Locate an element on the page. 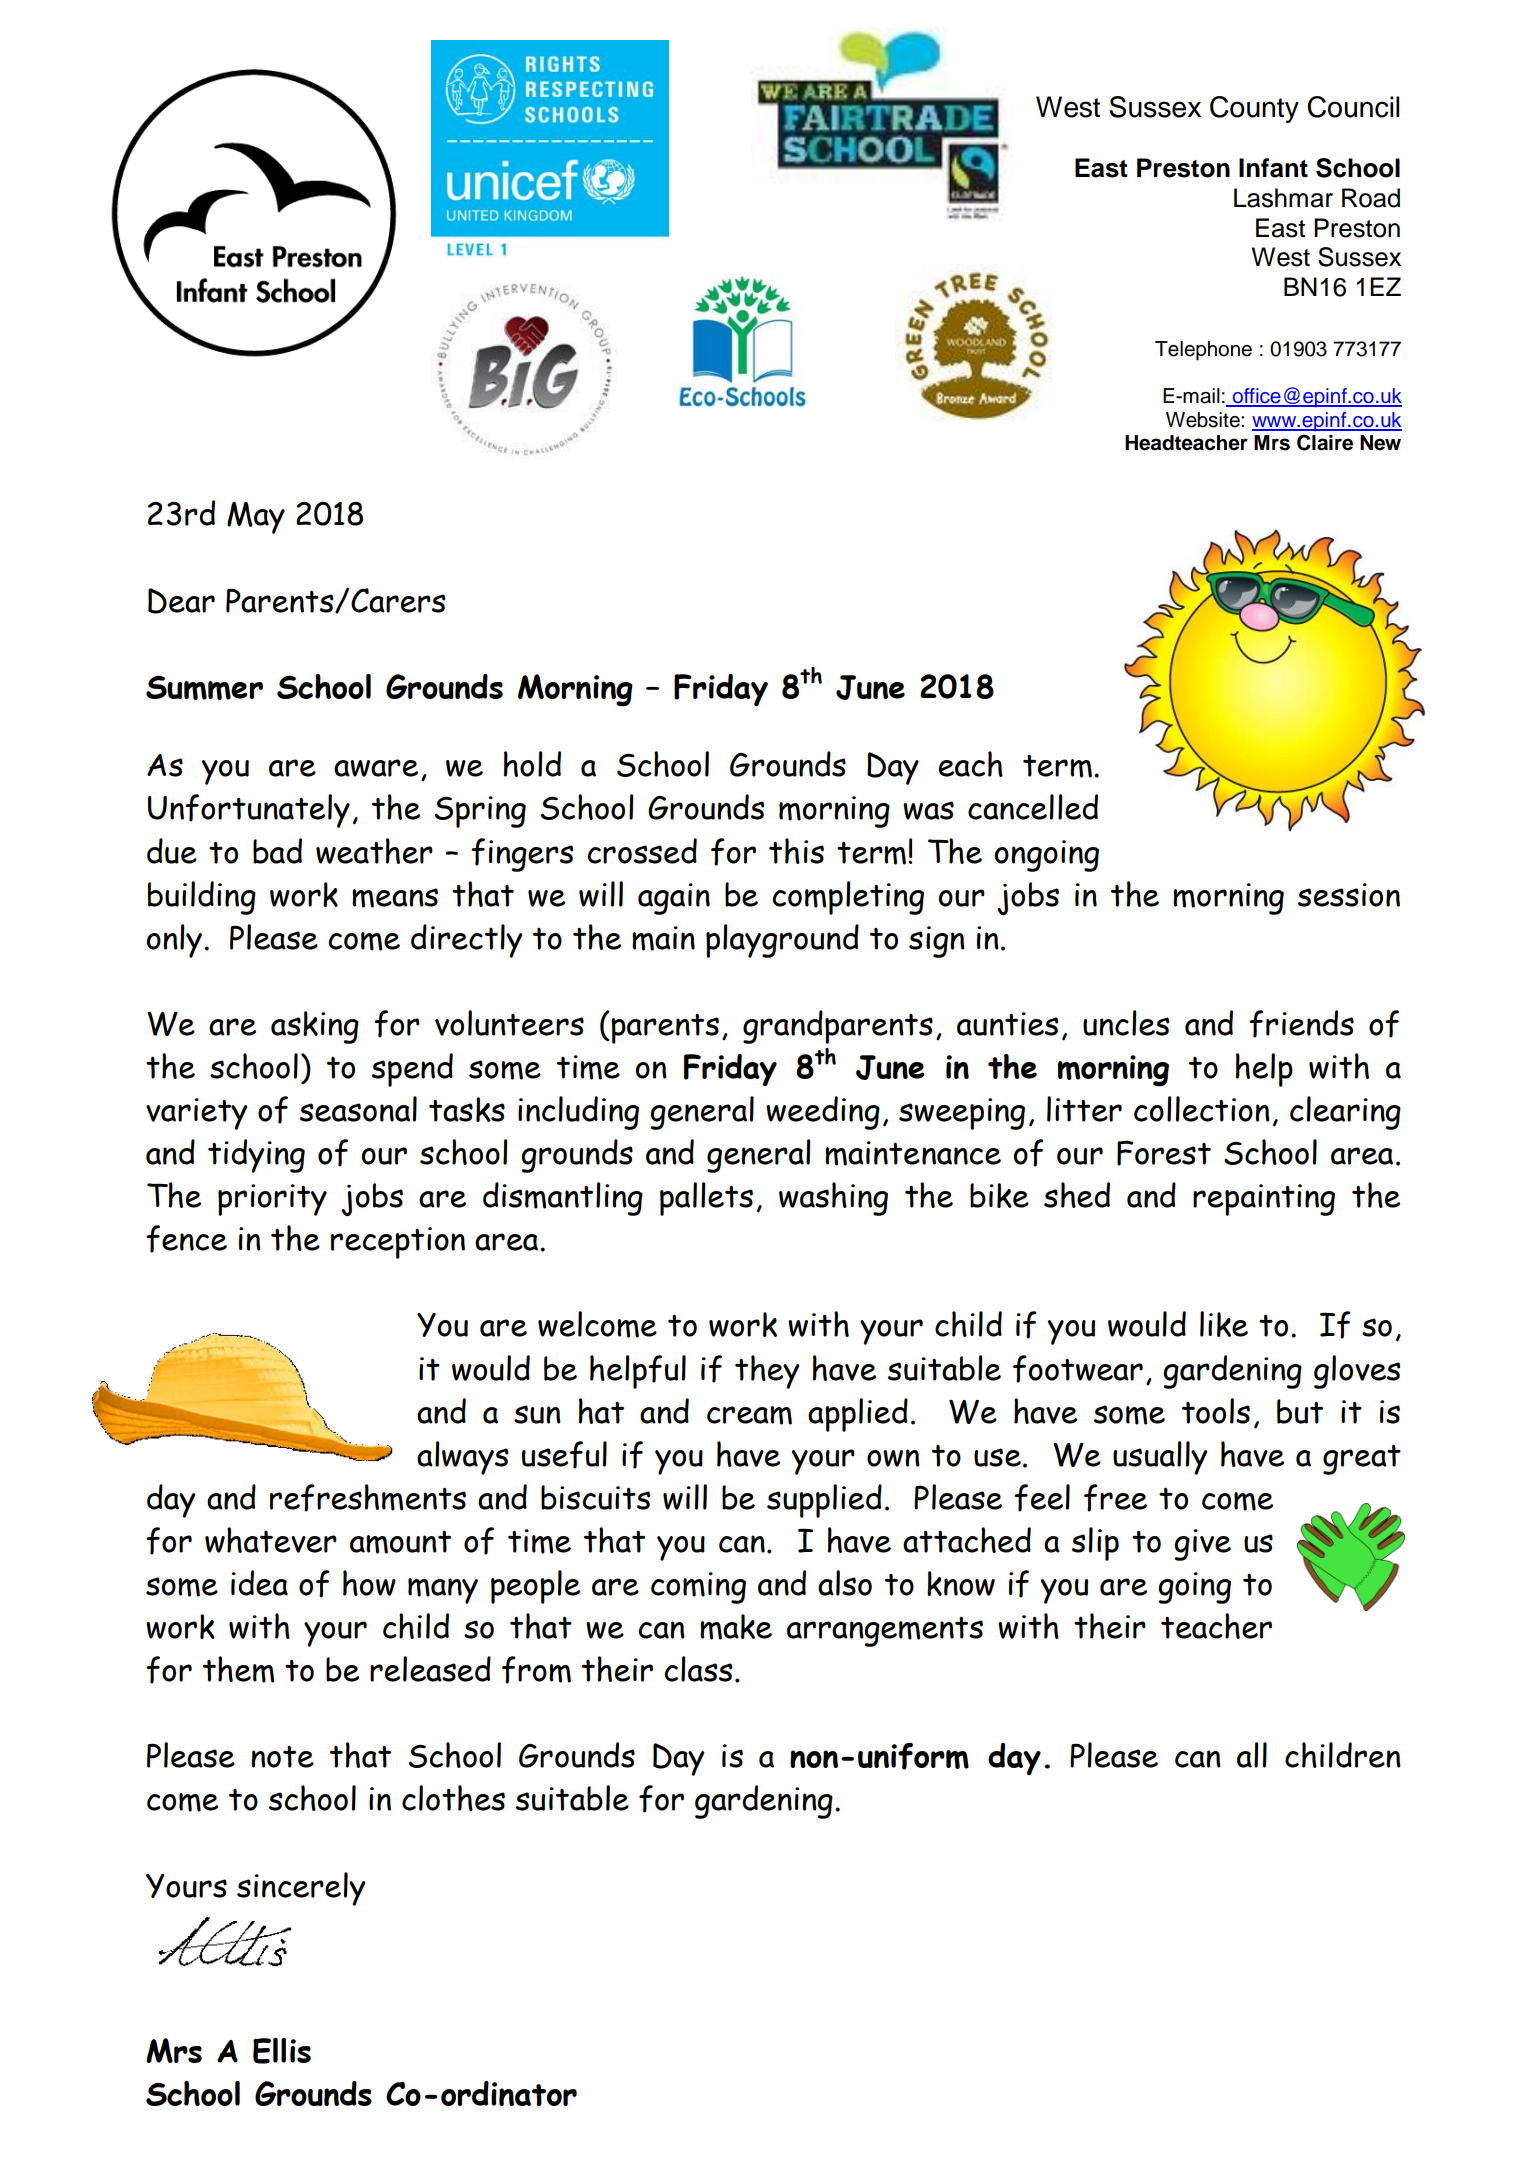  County is located at coordinates (1254, 109).
